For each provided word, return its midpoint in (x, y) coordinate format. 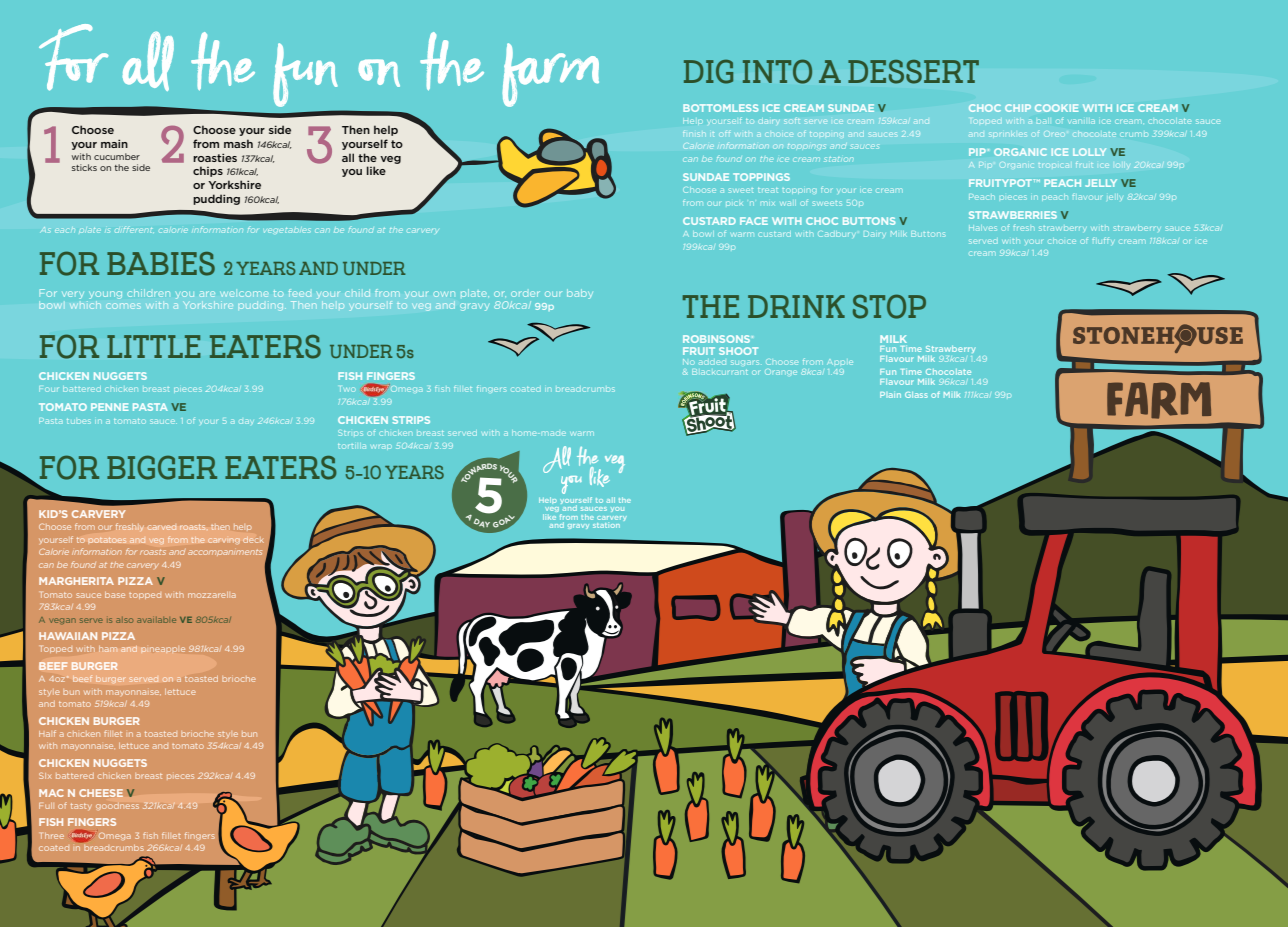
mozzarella (212, 595)
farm (550, 75)
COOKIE (1056, 108)
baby (580, 294)
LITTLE (154, 346)
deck (253, 539)
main (114, 143)
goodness (117, 806)
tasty (81, 806)
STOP (889, 306)
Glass (916, 395)
